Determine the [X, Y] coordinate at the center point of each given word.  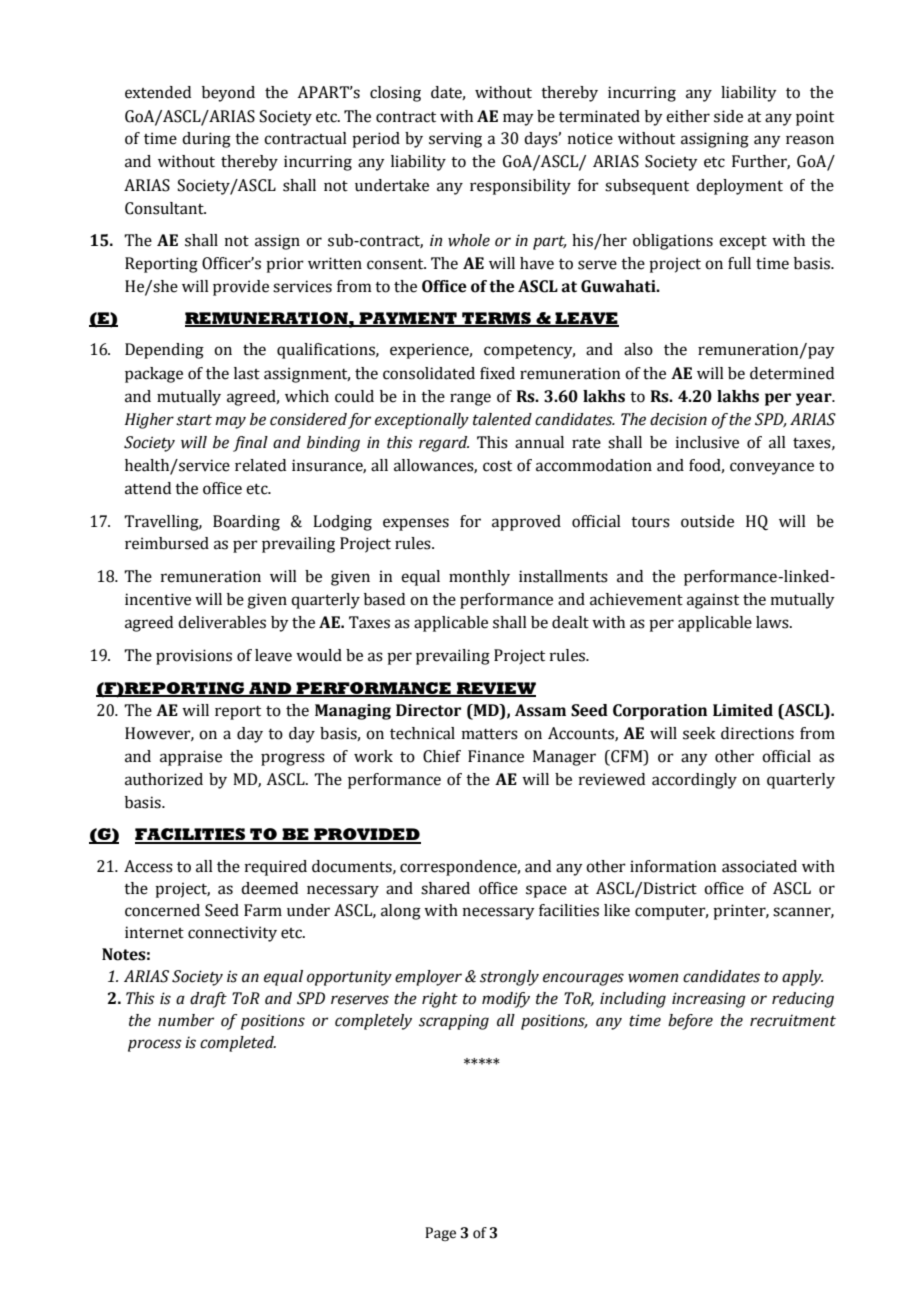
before [690, 1022]
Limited [743, 710]
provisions [194, 657]
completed [238, 1044]
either [688, 116]
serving [455, 140]
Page [440, 1234]
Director [428, 710]
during [206, 140]
